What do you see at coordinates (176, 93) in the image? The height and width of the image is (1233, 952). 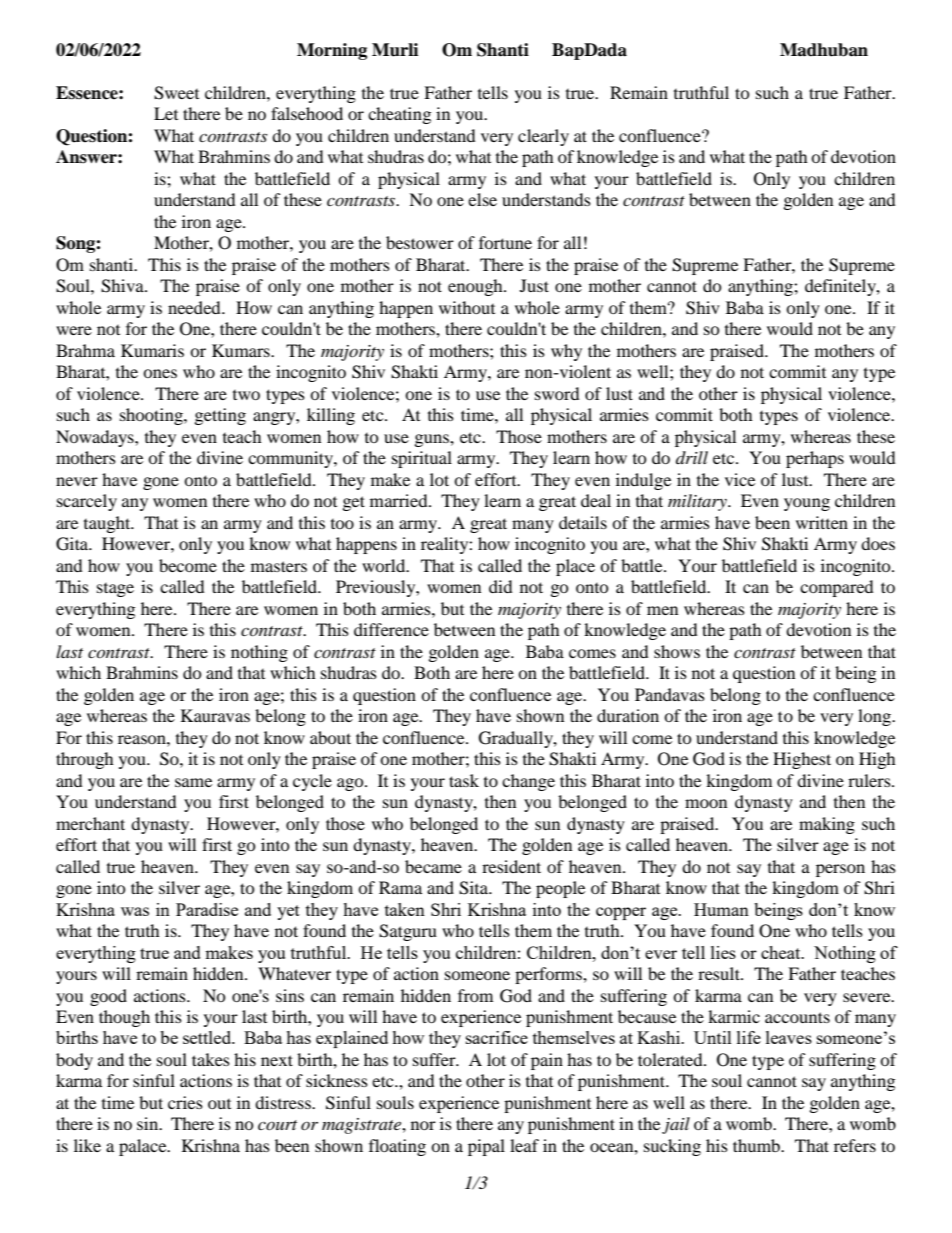 I see `Sweet` at bounding box center [176, 93].
